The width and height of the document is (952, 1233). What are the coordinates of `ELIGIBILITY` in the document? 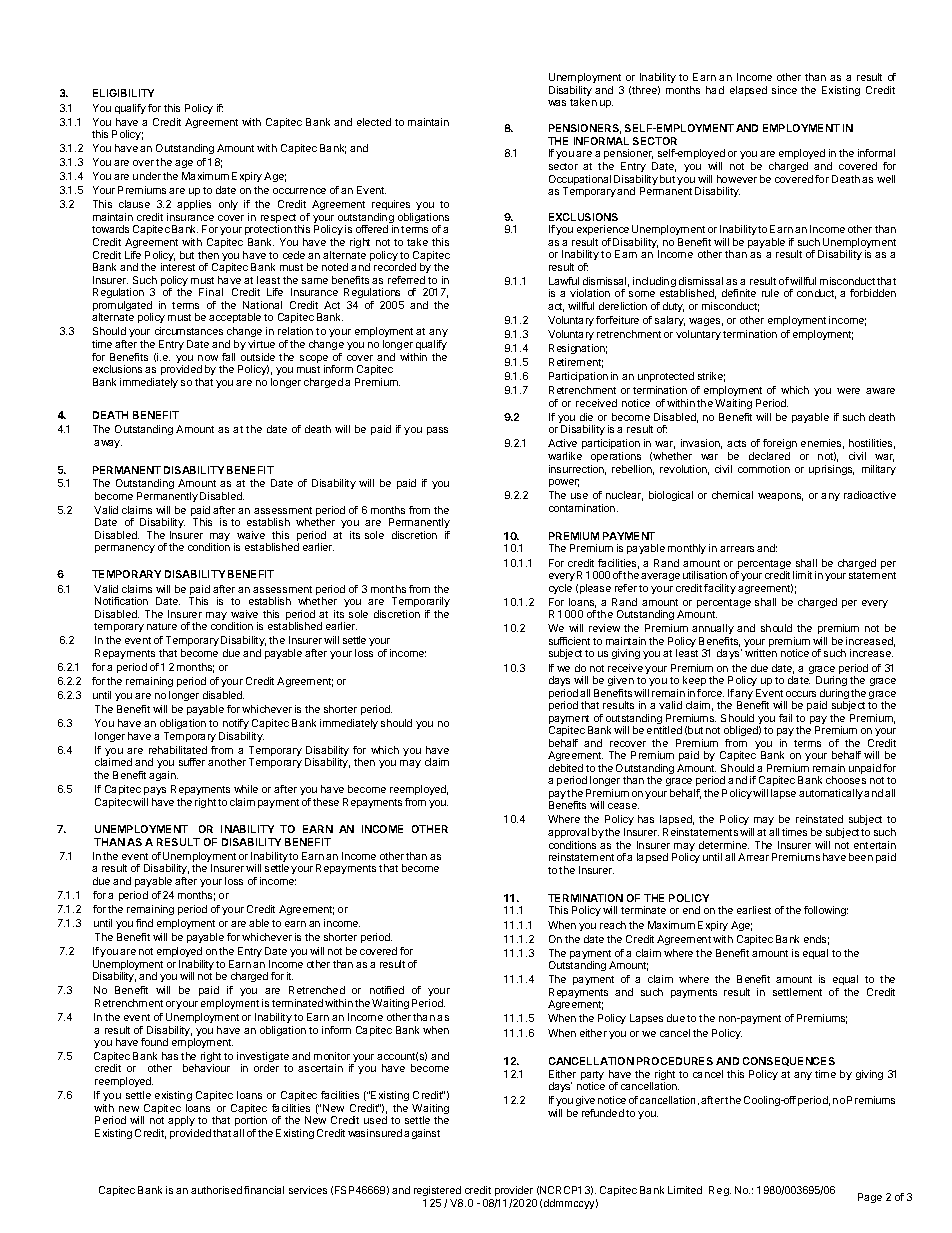 It's located at (123, 93).
